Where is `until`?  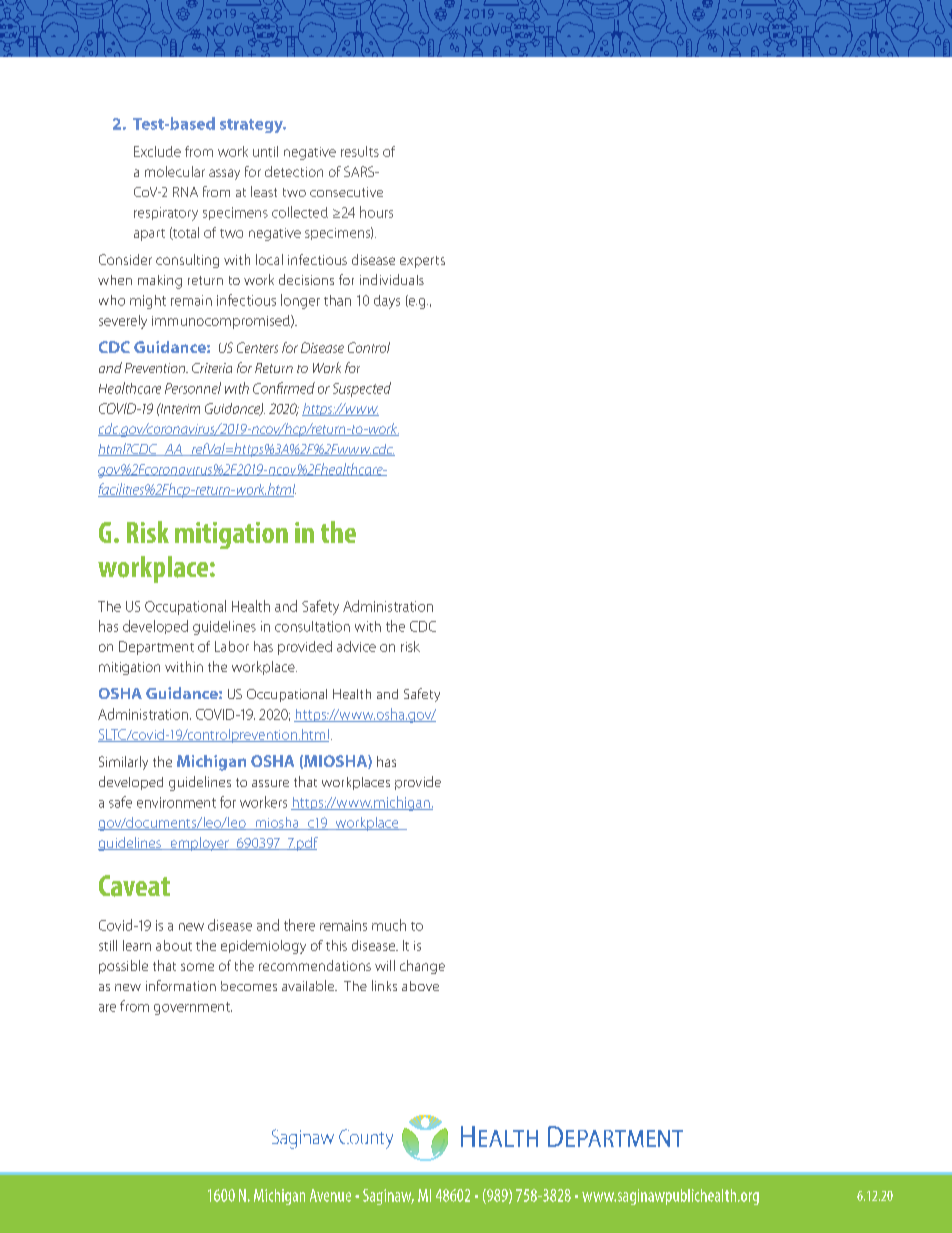
until is located at coordinates (265, 151).
